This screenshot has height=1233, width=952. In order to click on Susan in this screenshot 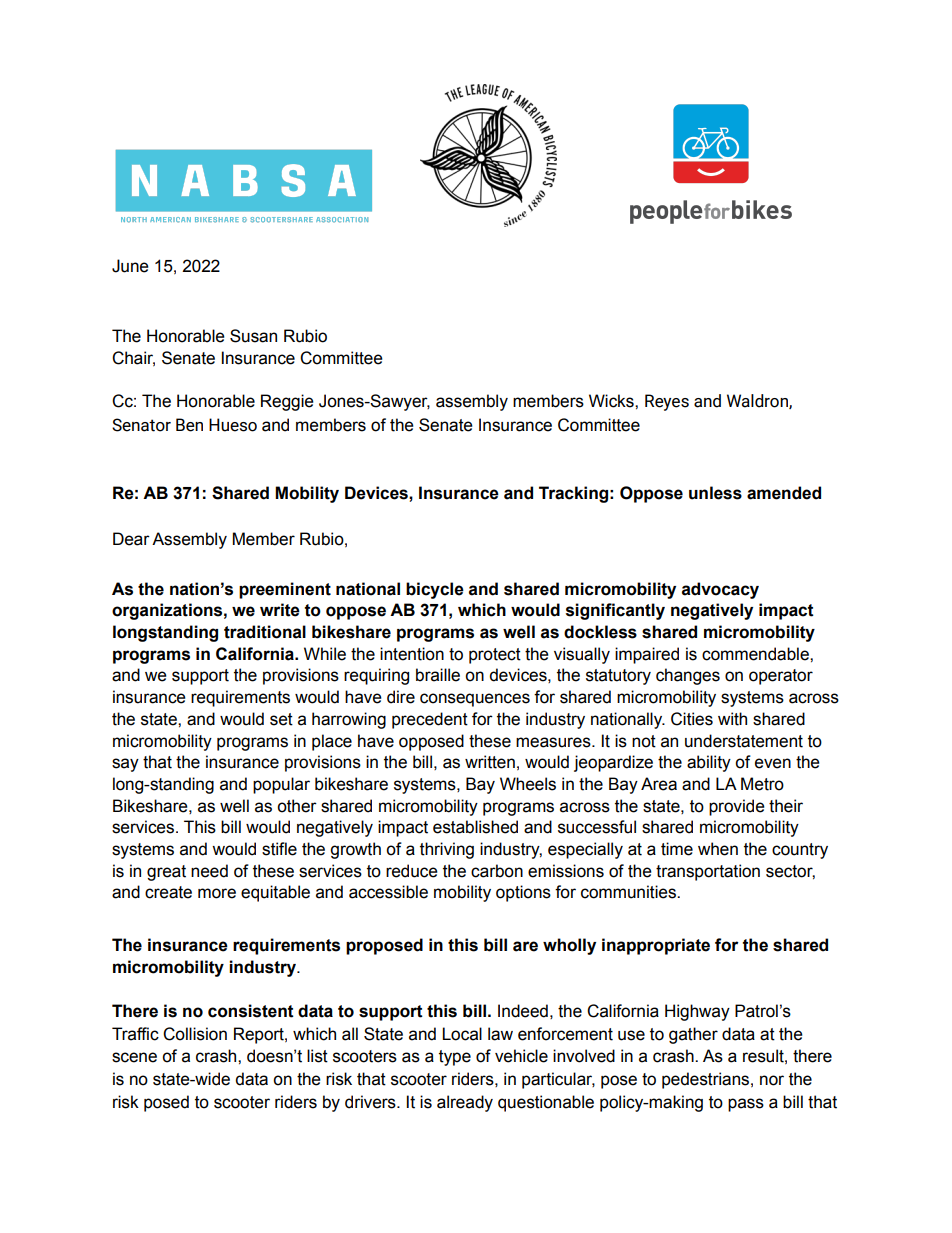, I will do `click(253, 336)`.
